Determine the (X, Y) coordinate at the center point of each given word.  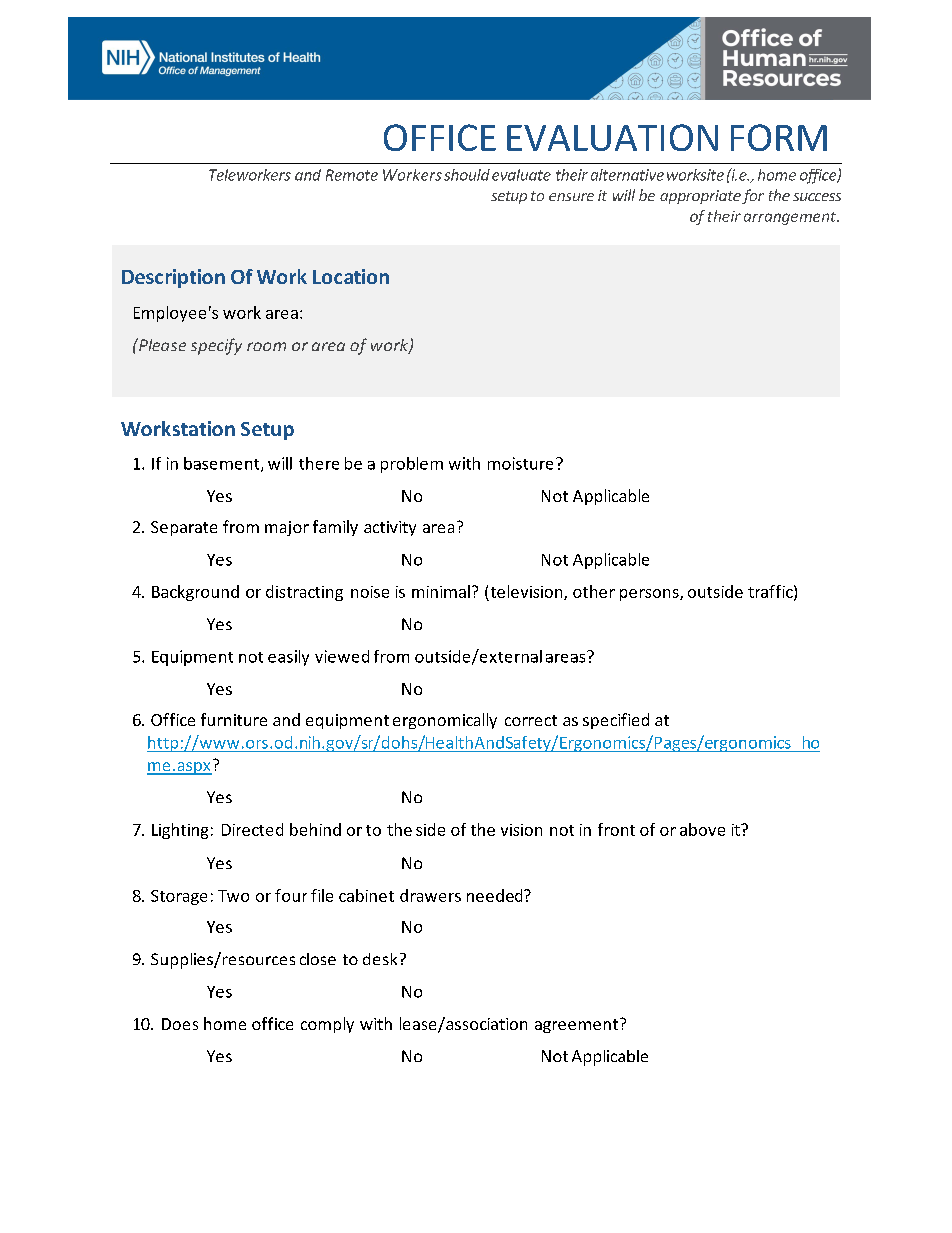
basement (223, 464)
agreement (576, 1026)
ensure (571, 197)
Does (180, 1024)
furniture (234, 719)
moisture (520, 463)
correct (531, 720)
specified (616, 721)
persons (650, 595)
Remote (352, 175)
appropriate (700, 197)
